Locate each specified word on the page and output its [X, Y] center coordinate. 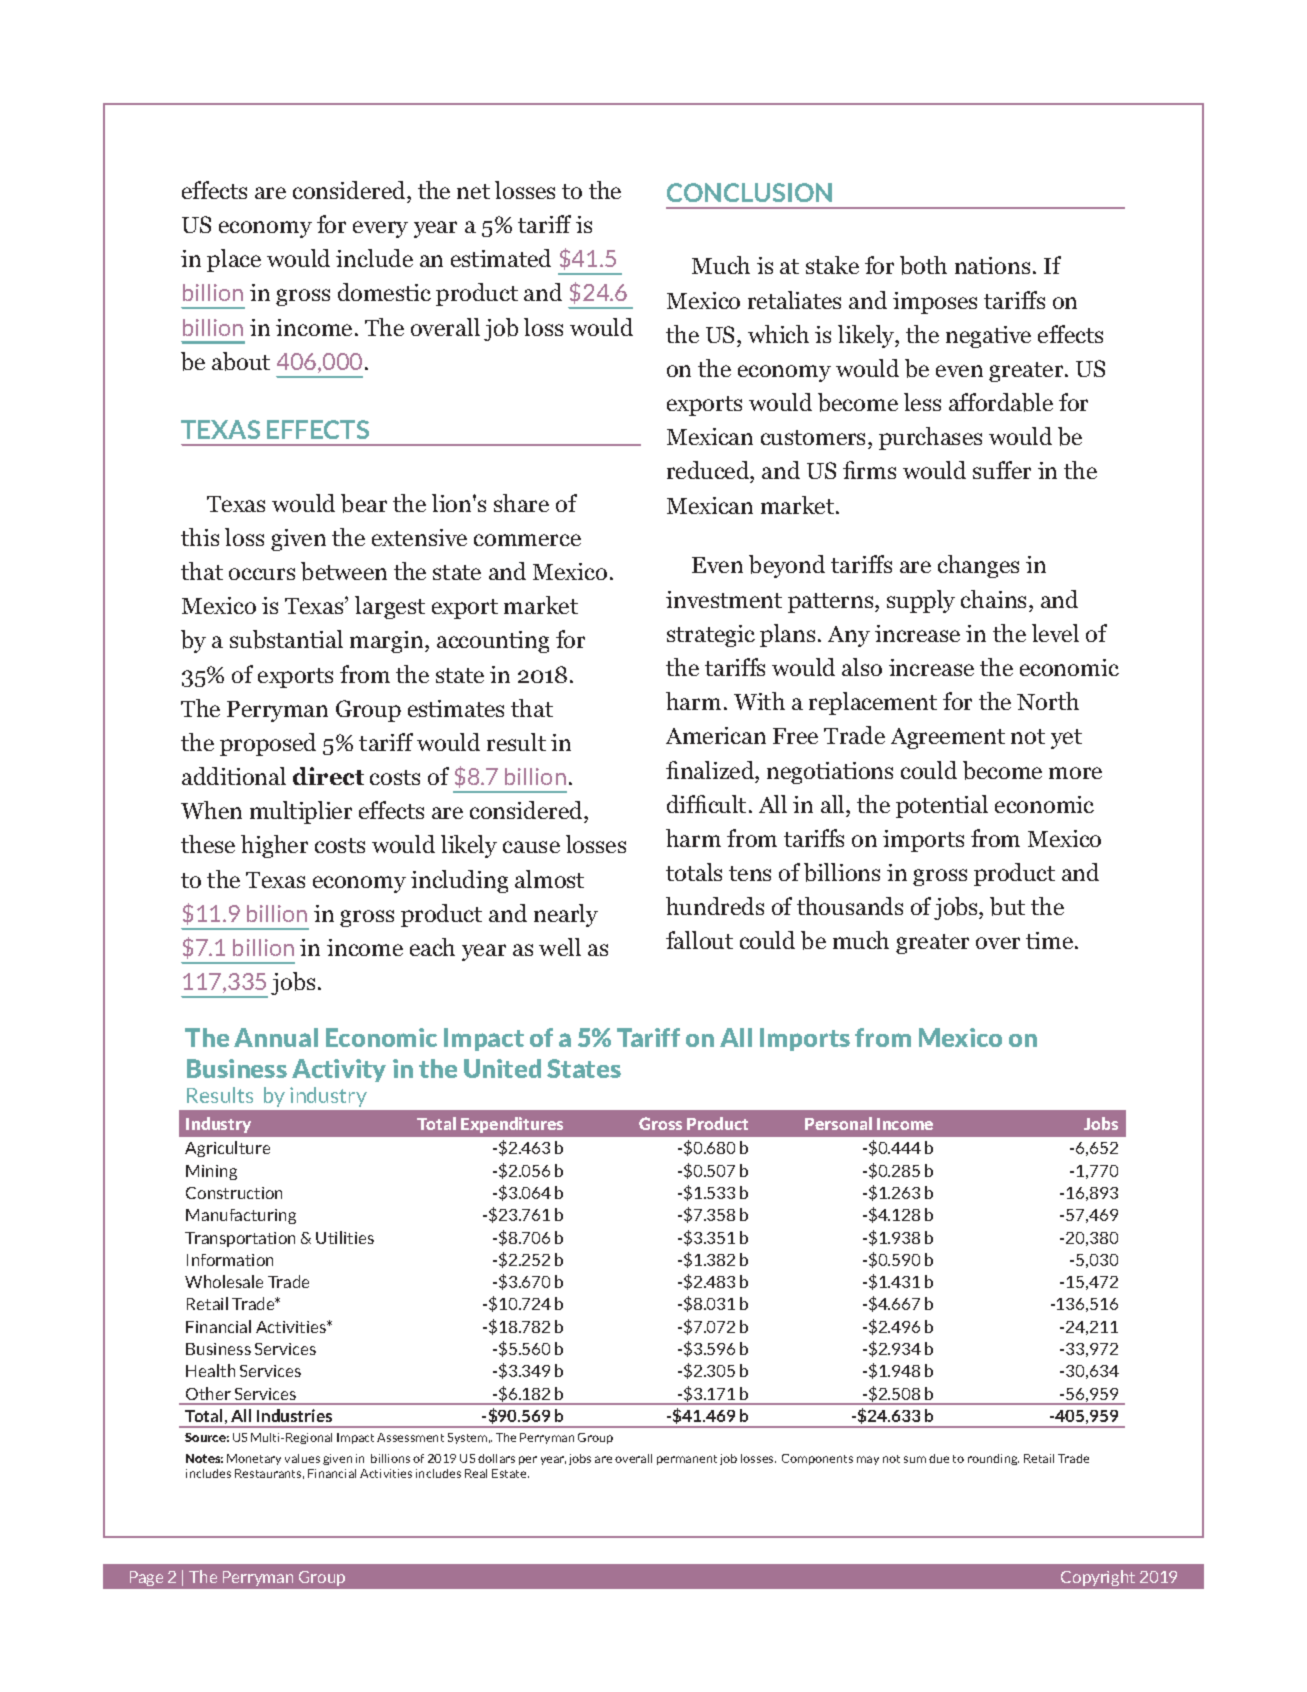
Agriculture [227, 1149]
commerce [527, 540]
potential [942, 806]
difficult [706, 804]
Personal [838, 1123]
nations [992, 265]
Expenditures [512, 1125]
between [344, 571]
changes [978, 566]
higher [274, 846]
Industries [294, 1415]
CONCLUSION [749, 192]
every [380, 229]
